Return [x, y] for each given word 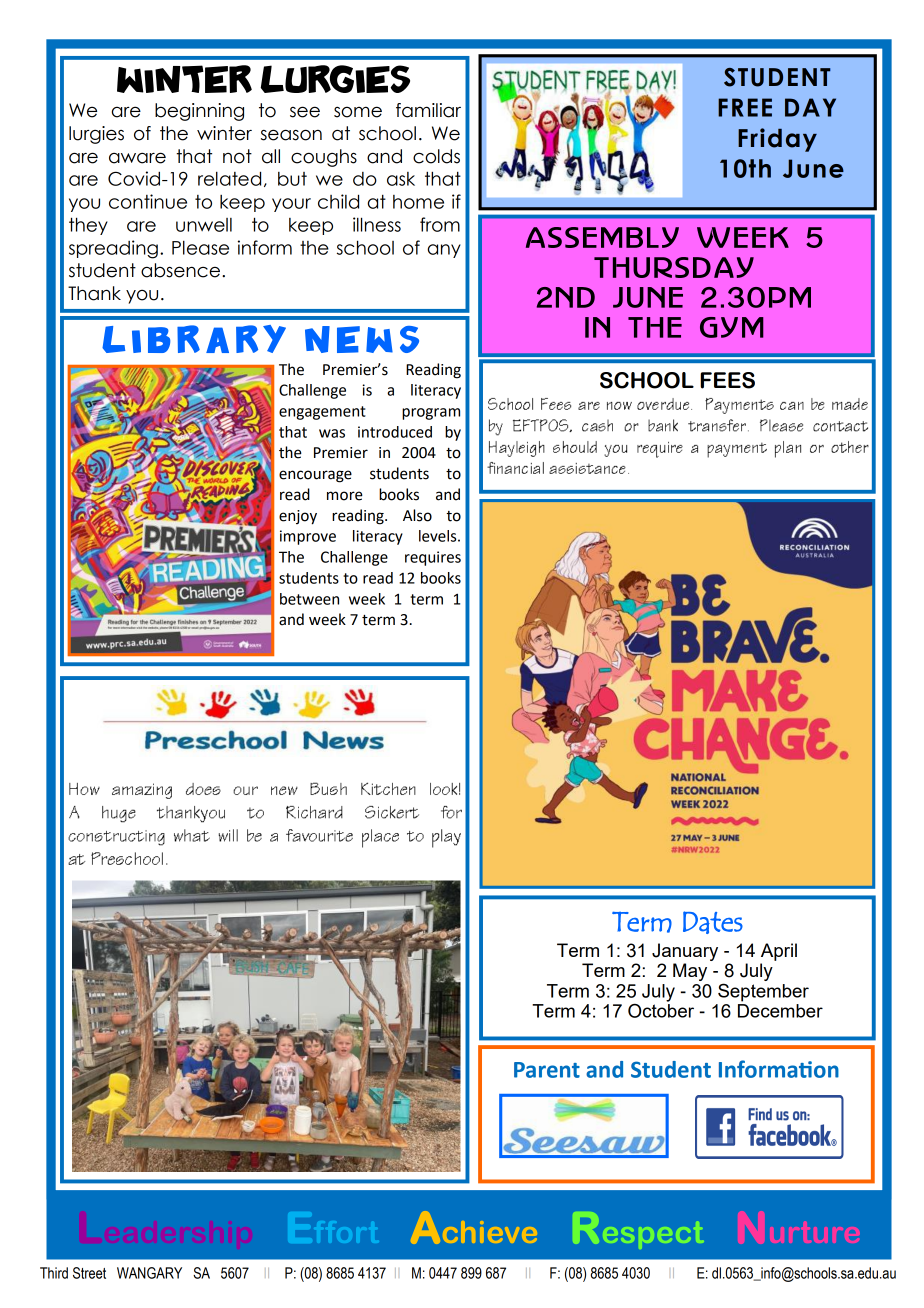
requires [433, 558]
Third [54, 1273]
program [431, 414]
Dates [713, 922]
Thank [94, 293]
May [690, 972]
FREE [745, 107]
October [661, 1009]
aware [137, 158]
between [309, 599]
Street [89, 1273]
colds [436, 156]
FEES [727, 380]
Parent [547, 1070]
